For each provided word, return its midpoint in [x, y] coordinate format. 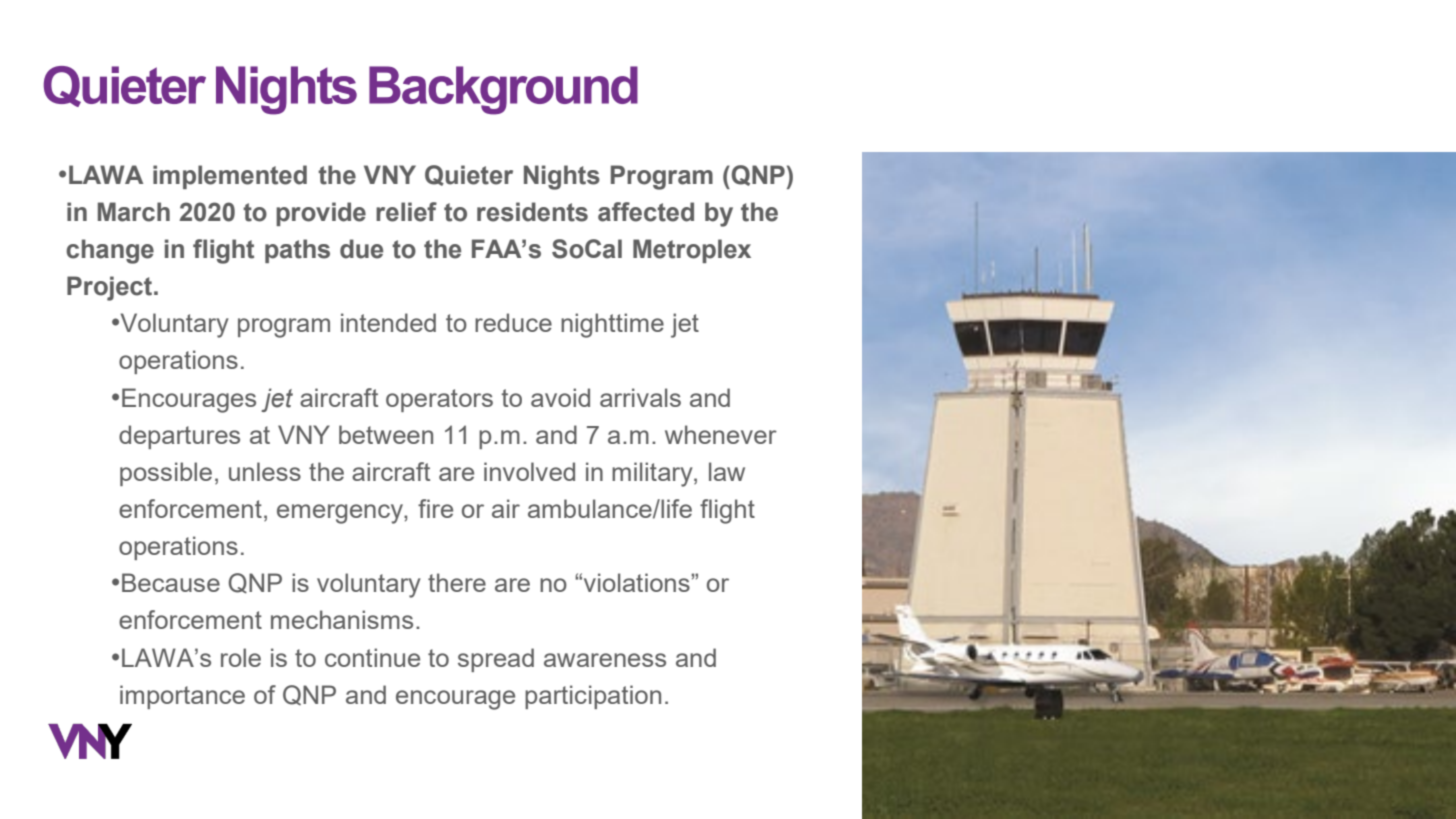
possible [166, 474]
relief [406, 212]
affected [646, 212]
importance [182, 697]
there [457, 582]
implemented [230, 177]
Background [503, 90]
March [134, 212]
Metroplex [692, 251]
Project [111, 288]
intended [388, 322]
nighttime [612, 325]
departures [179, 437]
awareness [605, 660]
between [386, 434]
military [653, 474]
